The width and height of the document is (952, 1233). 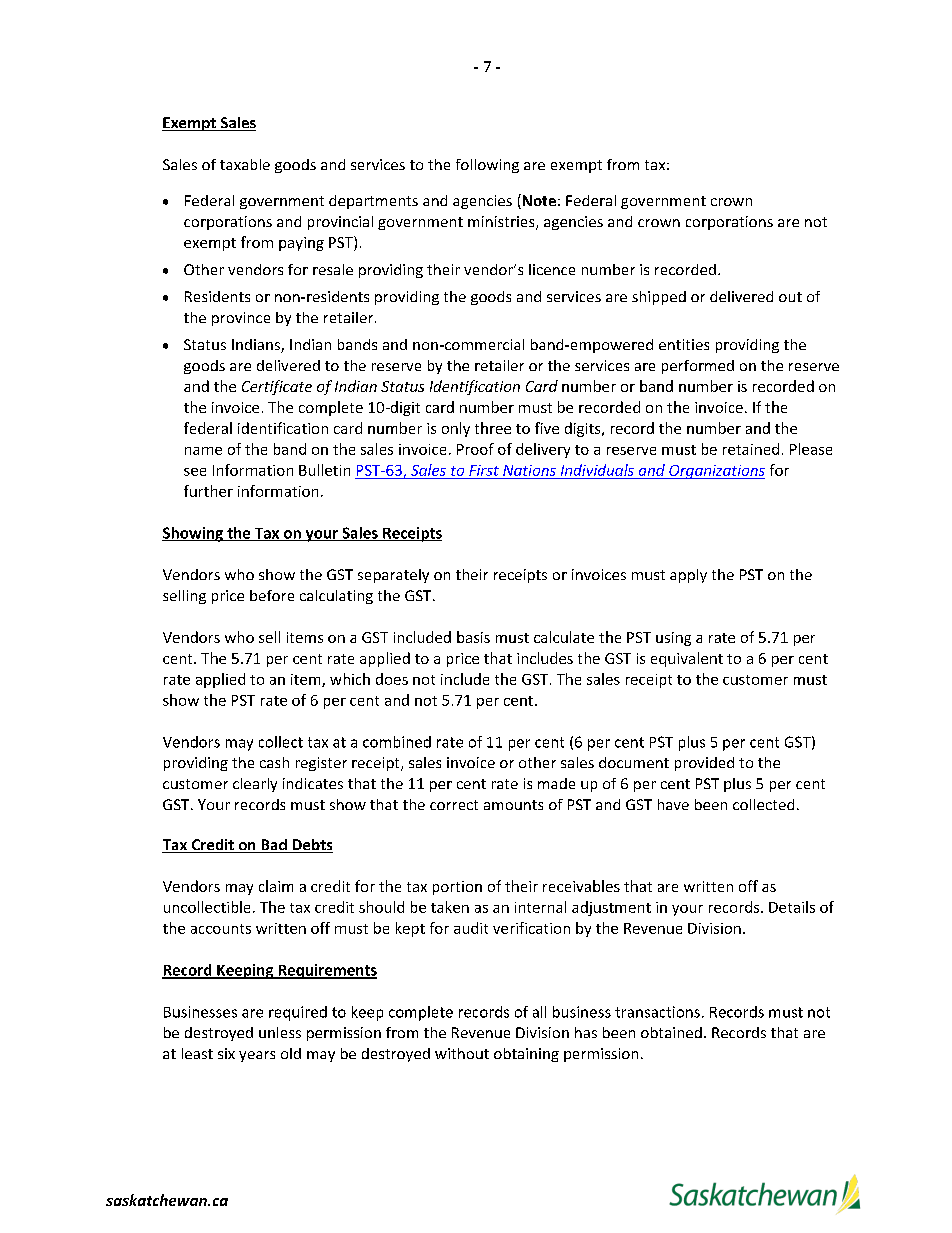 I want to click on unless, so click(x=280, y=1032).
